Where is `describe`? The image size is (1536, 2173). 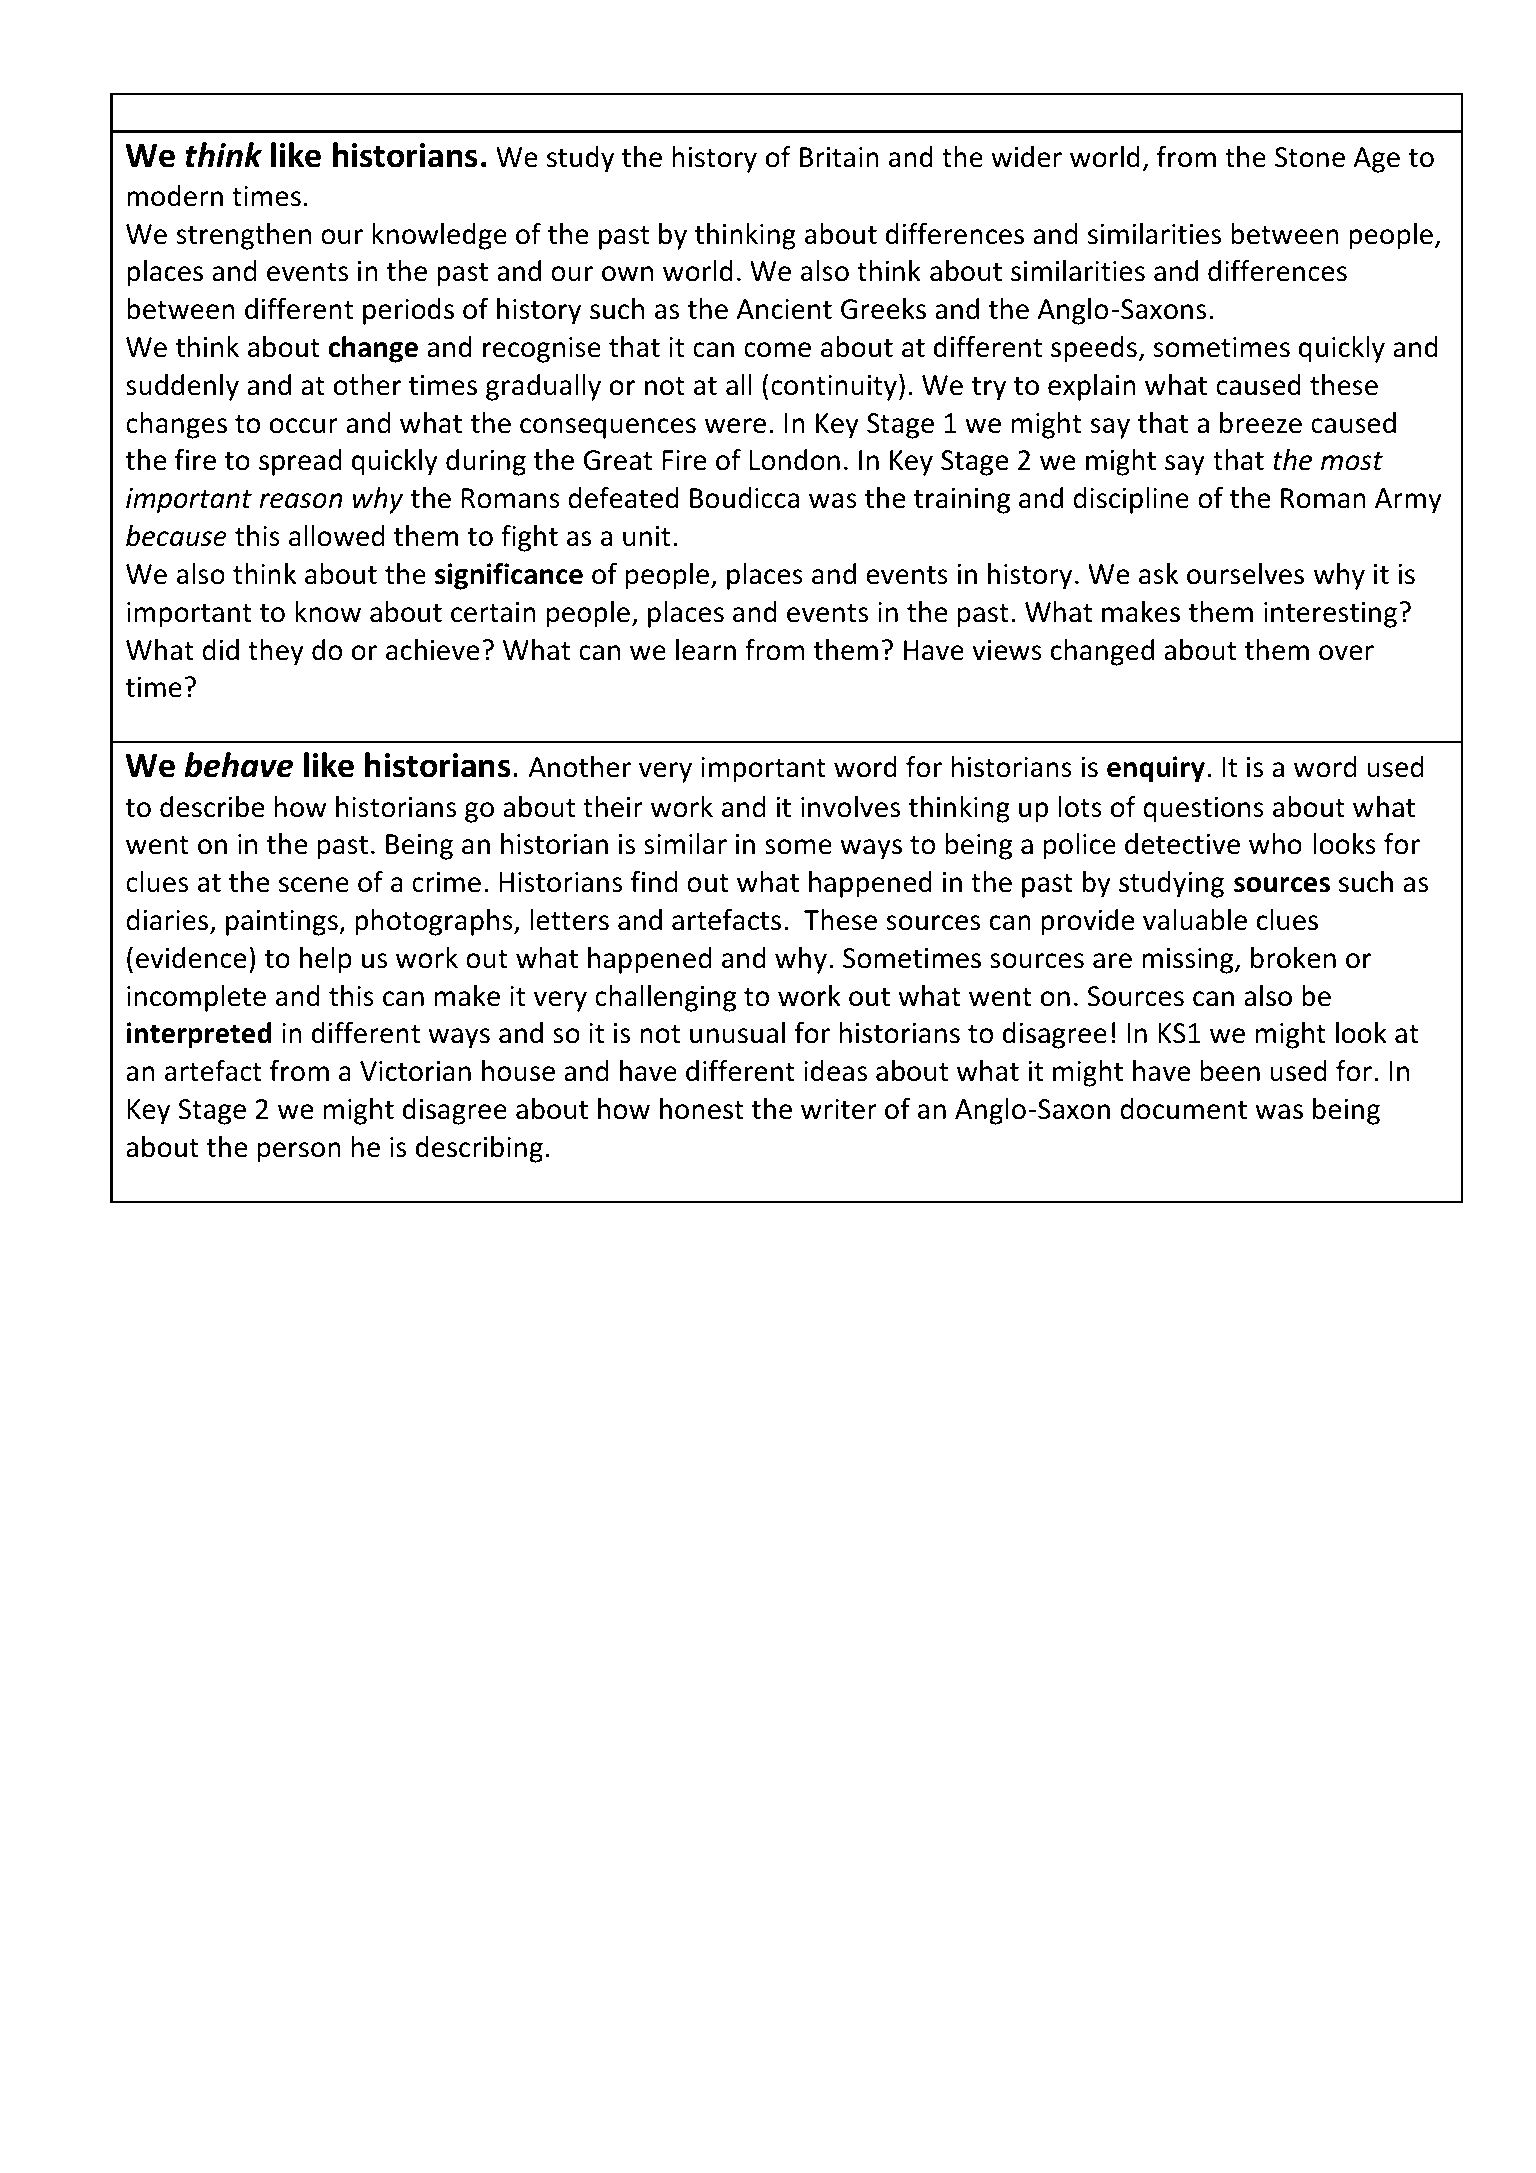
describe is located at coordinates (212, 807).
